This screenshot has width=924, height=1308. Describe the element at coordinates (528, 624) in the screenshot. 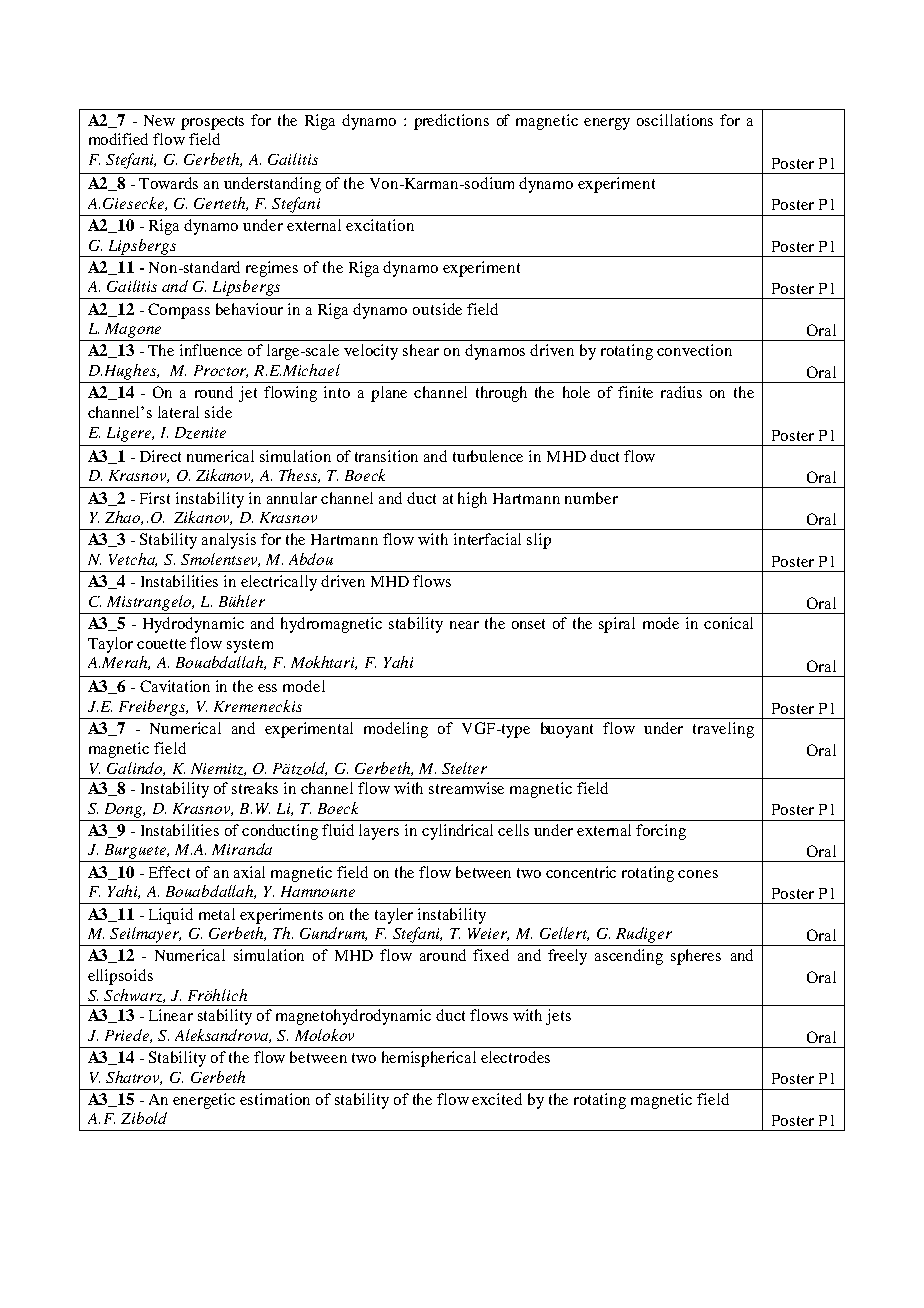

I see `onset` at that location.
